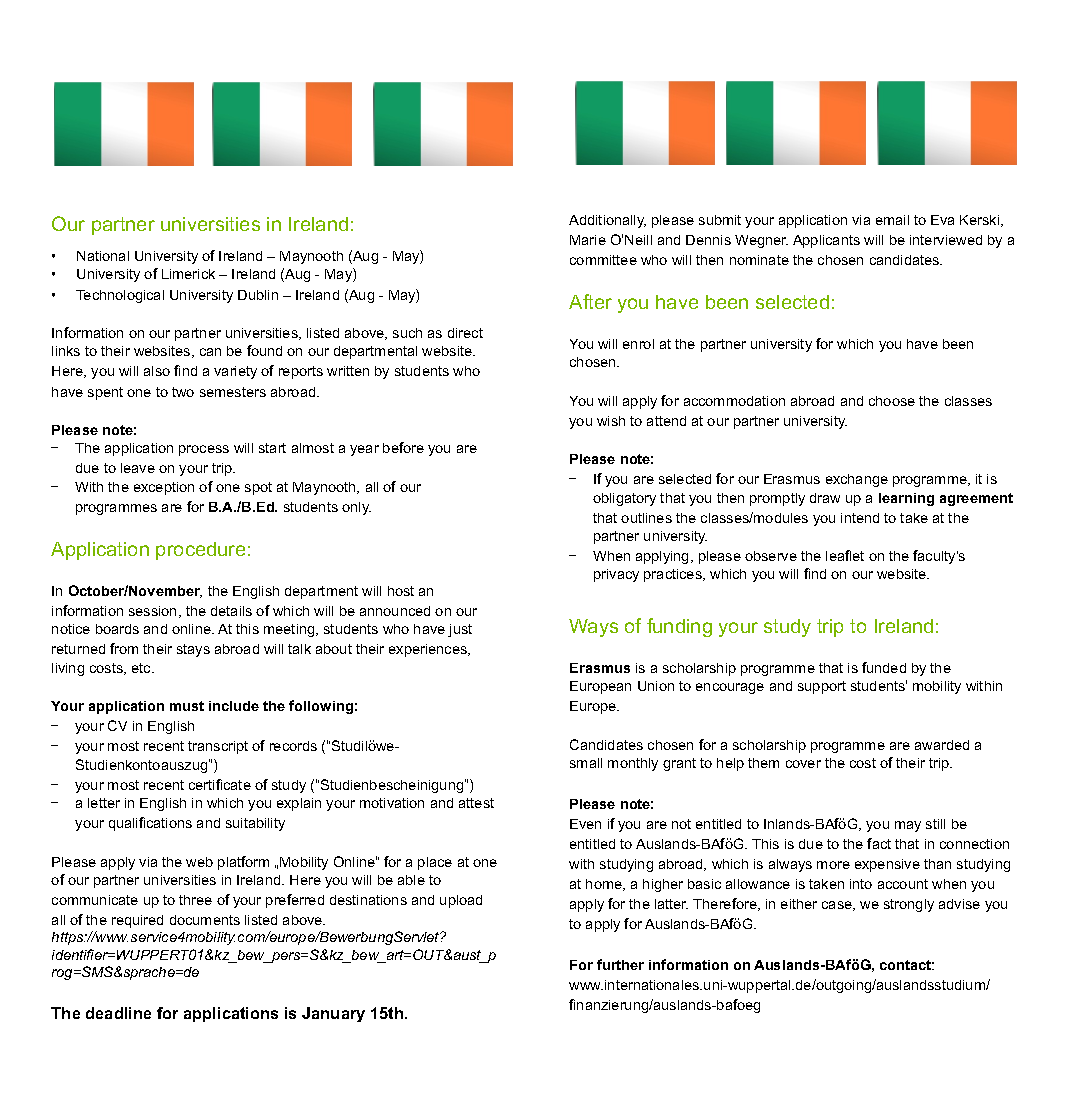  Describe the element at coordinates (826, 241) in the image. I see `Applicants` at that location.
